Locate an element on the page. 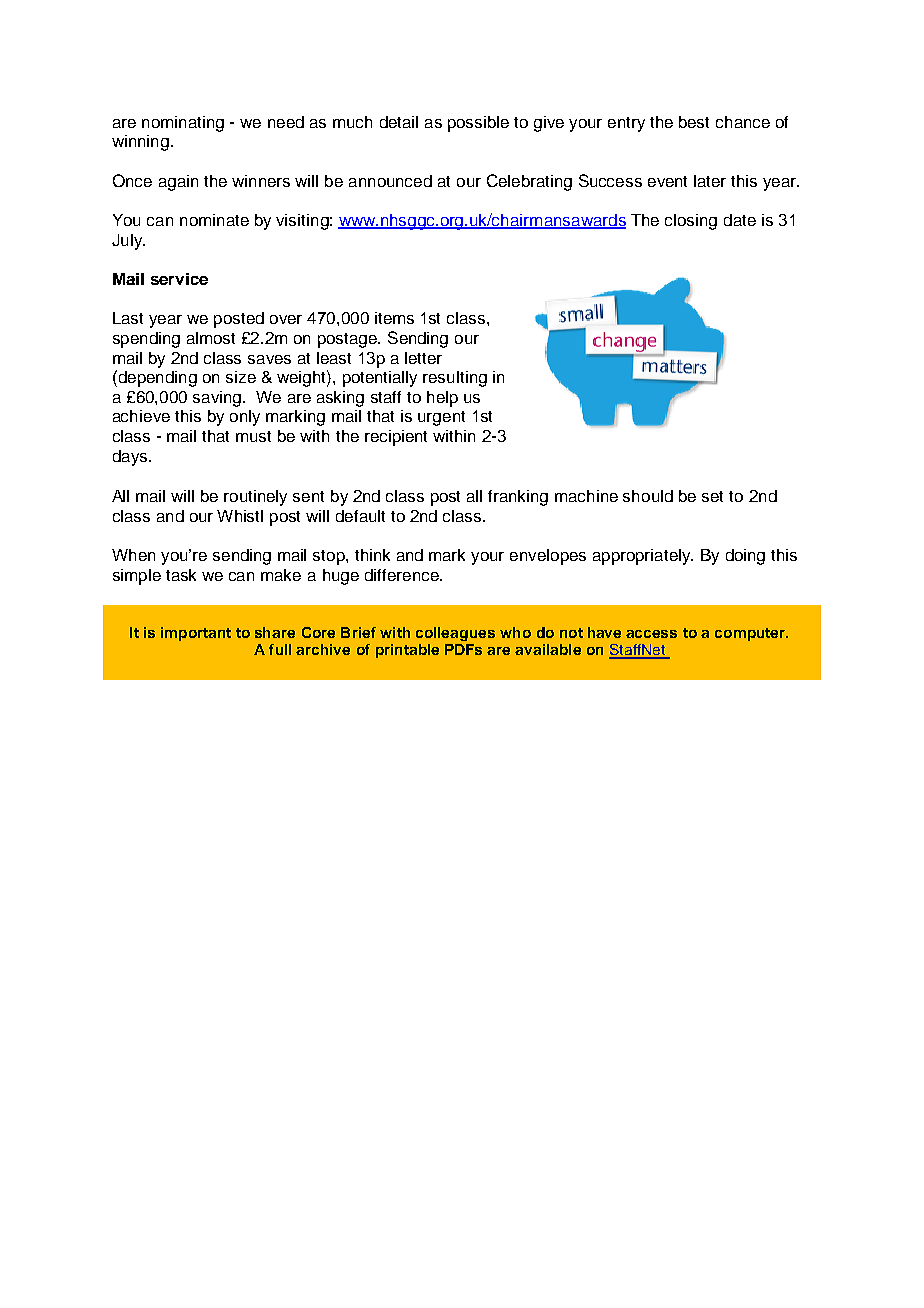 This image has width=924, height=1308. important is located at coordinates (196, 634).
